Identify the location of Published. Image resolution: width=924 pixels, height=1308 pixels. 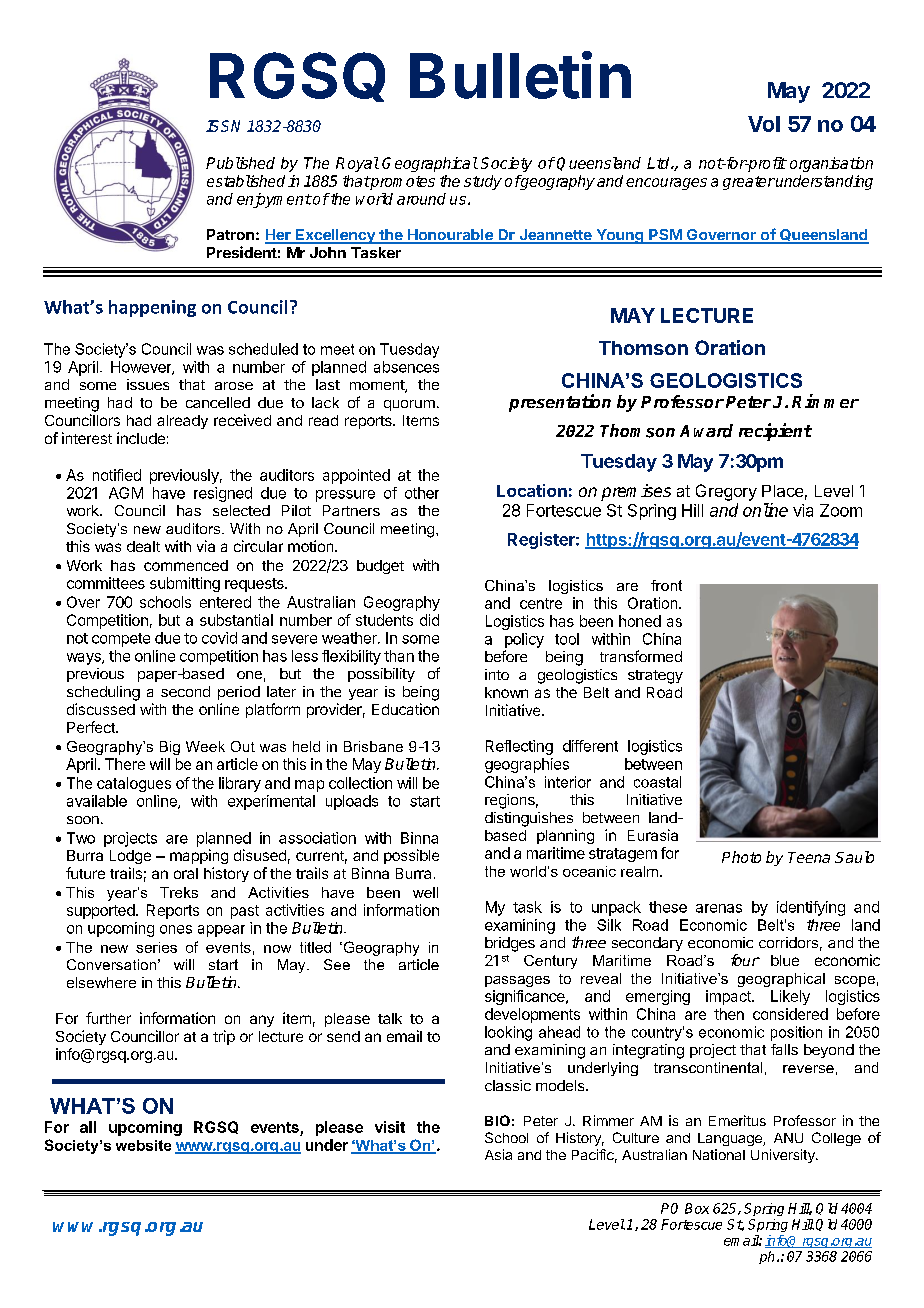
(240, 163).
